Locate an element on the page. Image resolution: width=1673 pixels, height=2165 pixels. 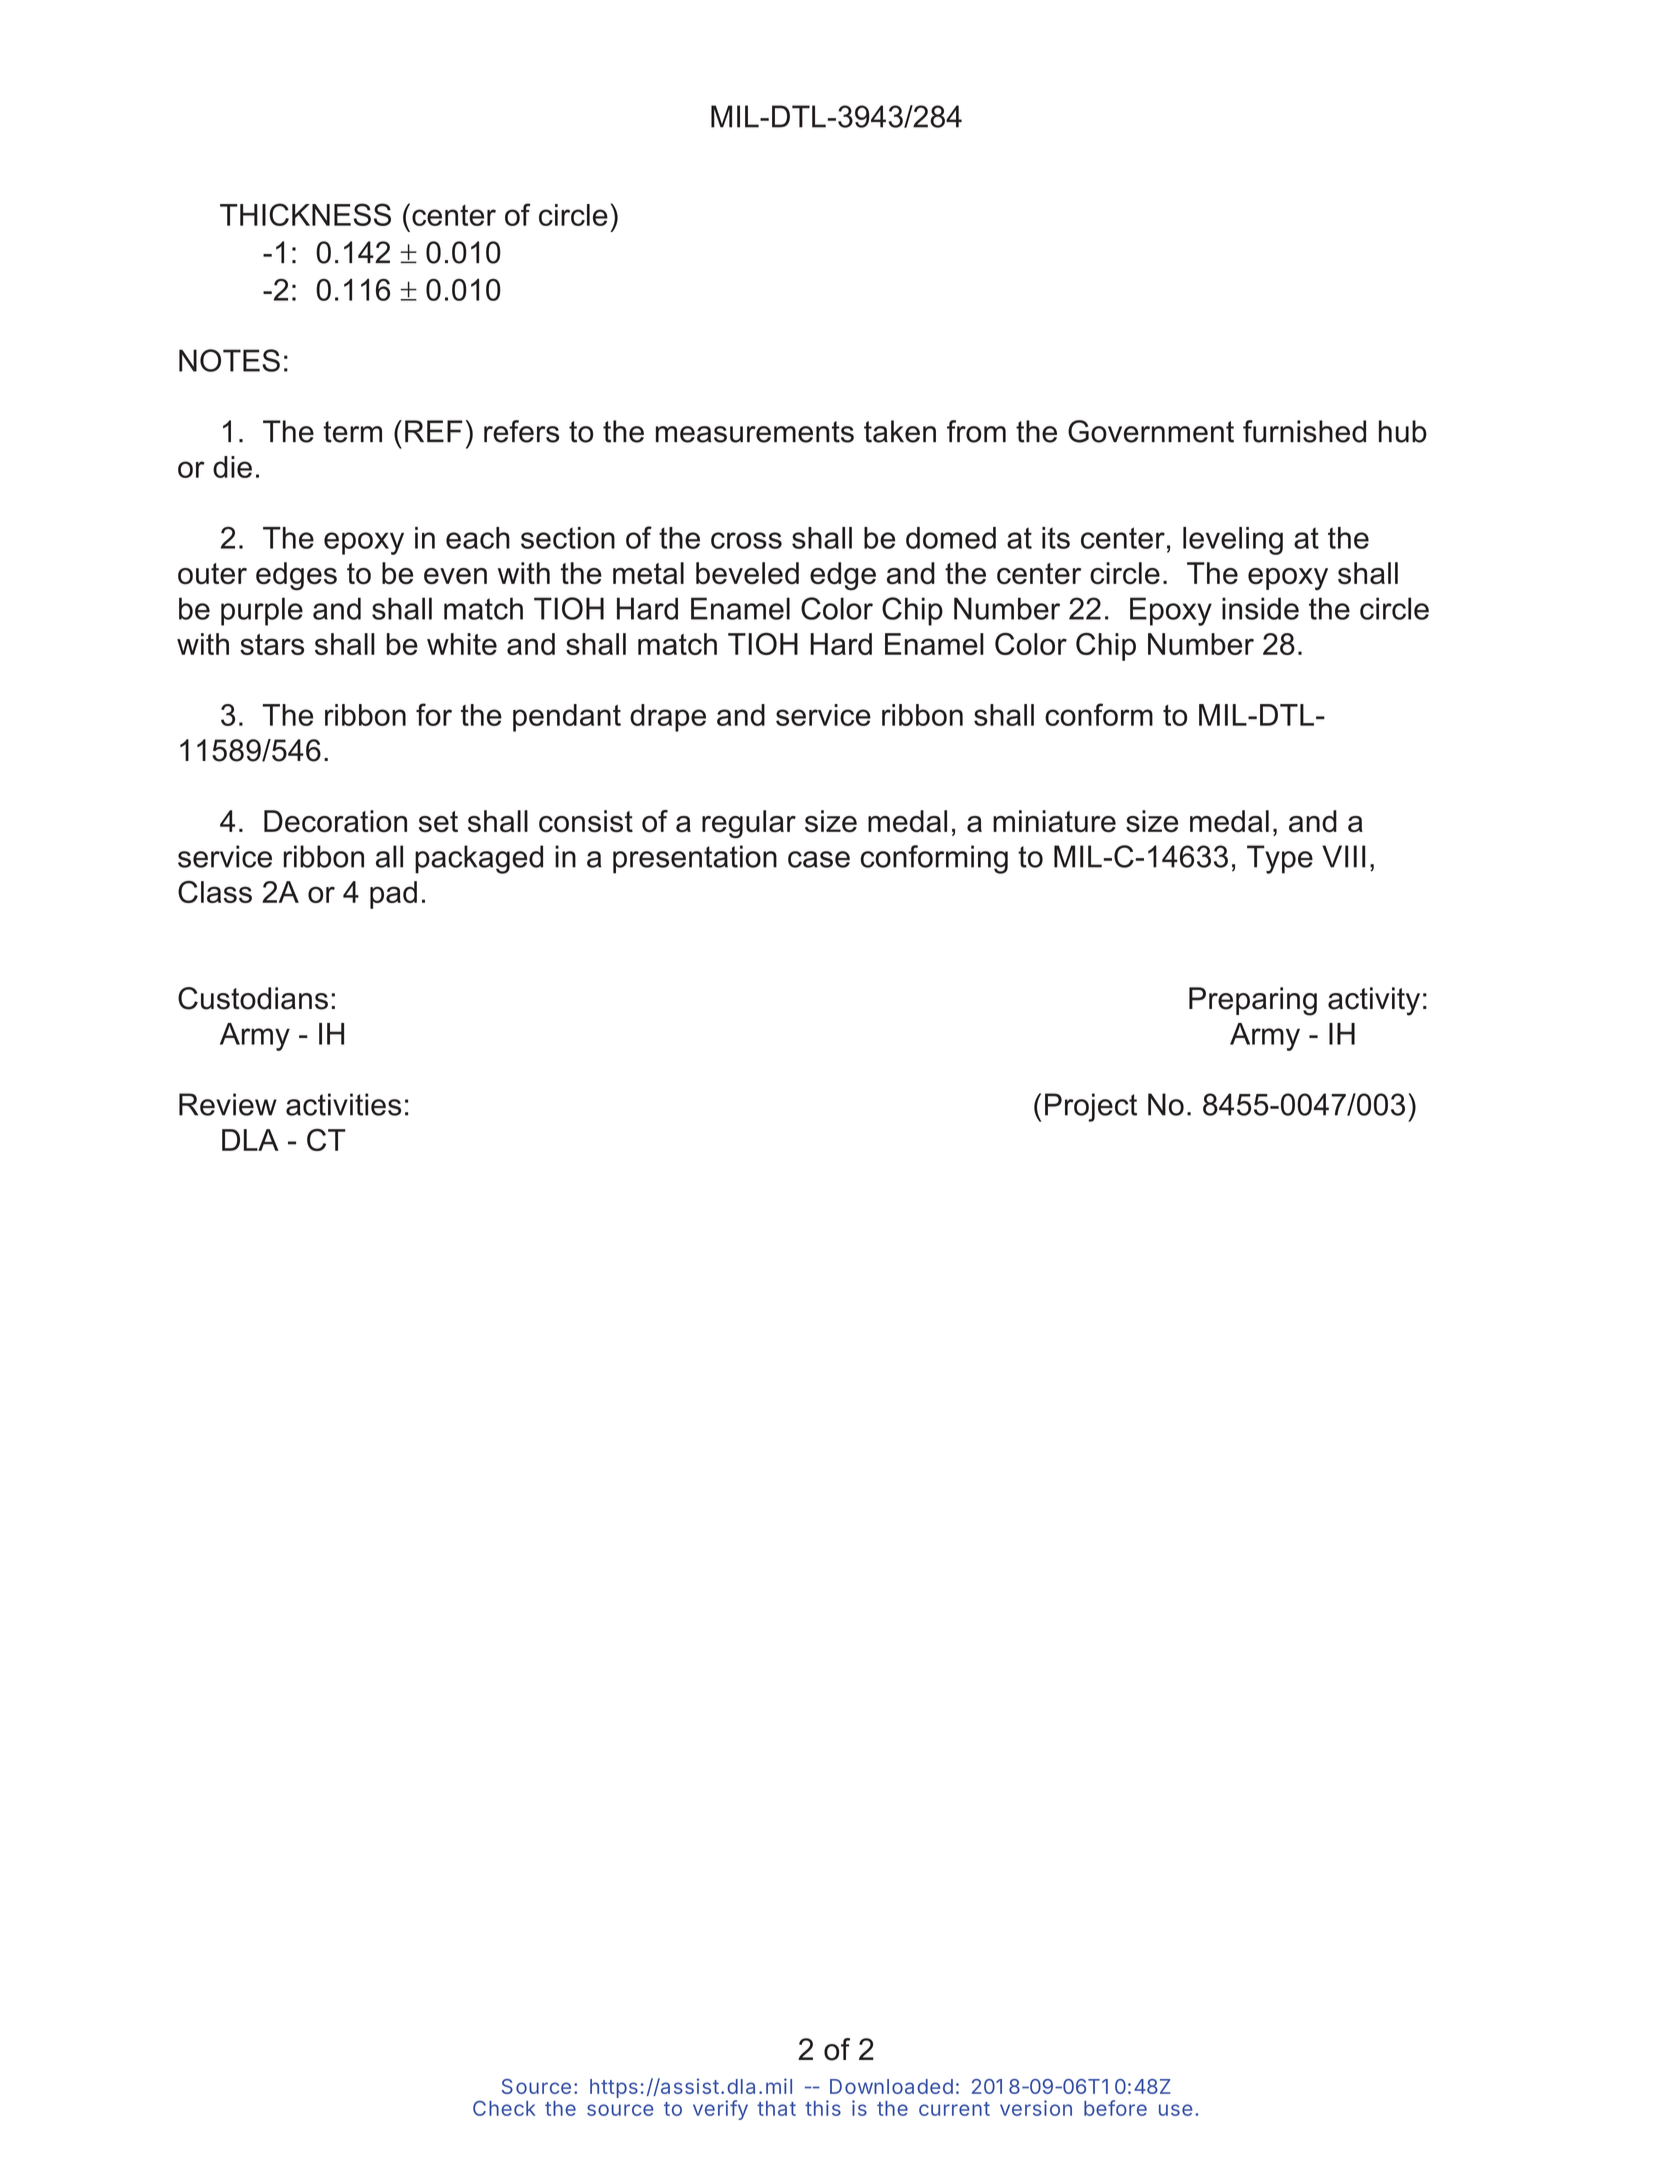
Project is located at coordinates (1091, 1107).
